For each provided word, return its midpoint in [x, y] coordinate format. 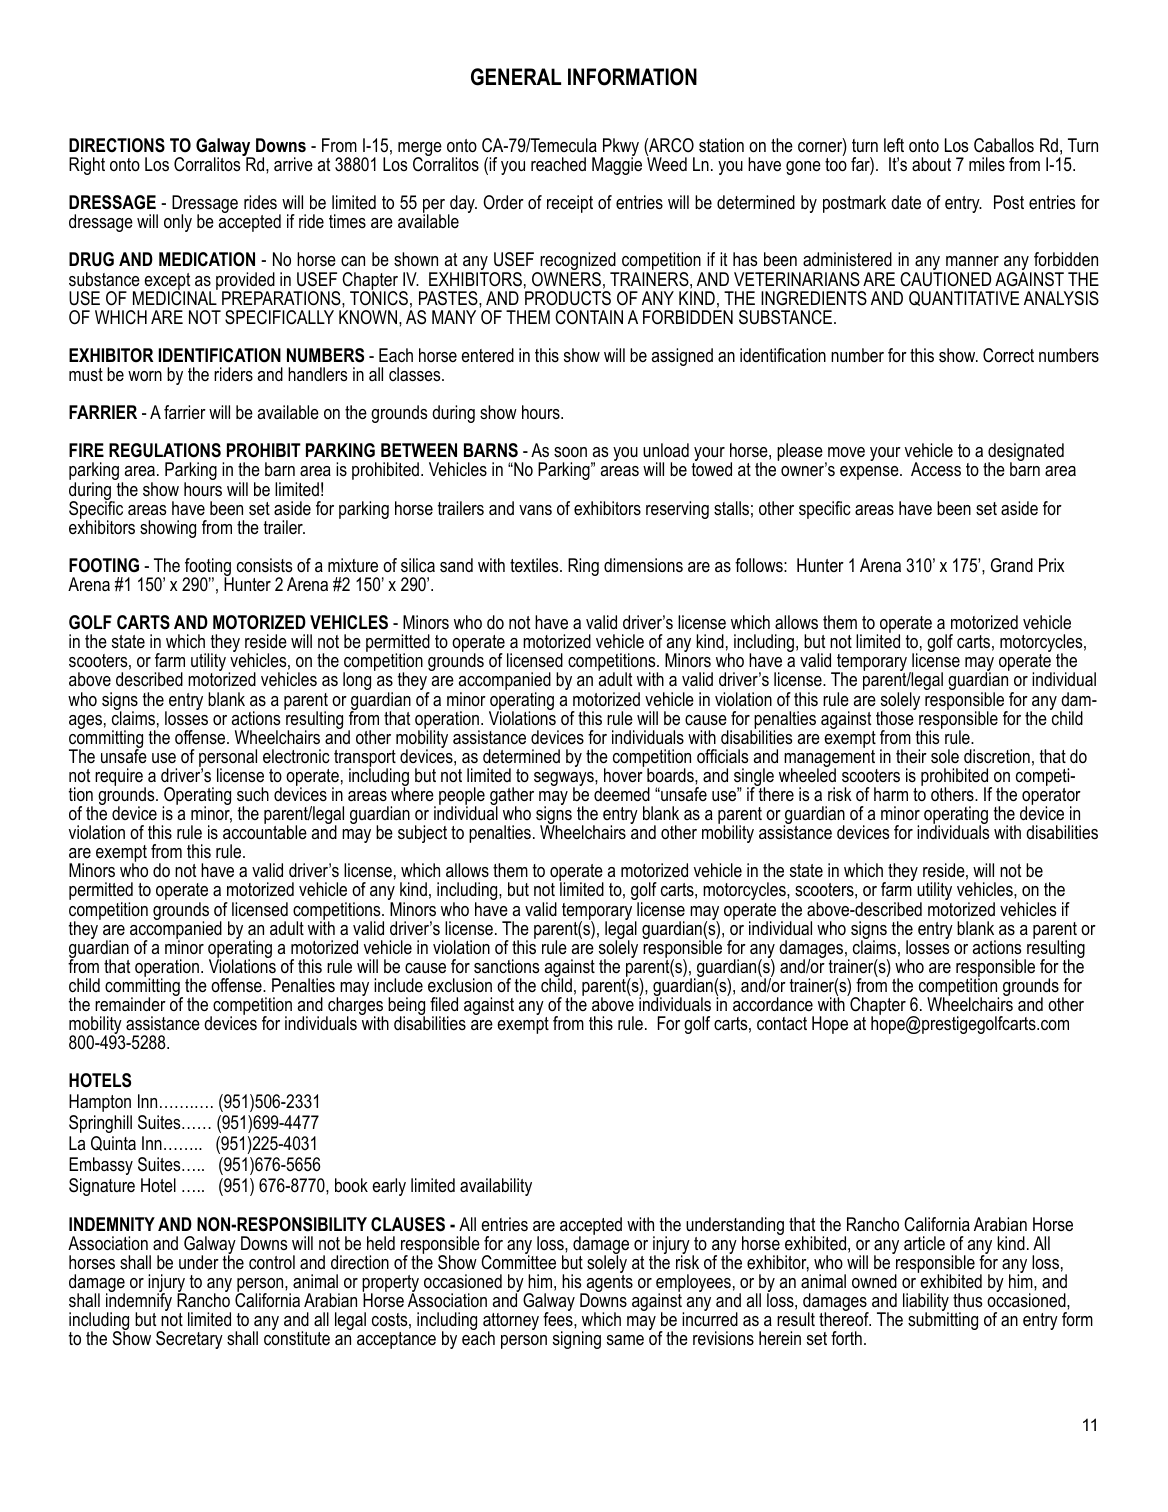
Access [936, 469]
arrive [293, 164]
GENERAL [516, 77]
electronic [296, 756]
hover [624, 774]
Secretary [189, 1340]
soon [570, 452]
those [896, 717]
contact [782, 1023]
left [894, 145]
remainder [130, 1004]
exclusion [460, 985]
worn [145, 376]
